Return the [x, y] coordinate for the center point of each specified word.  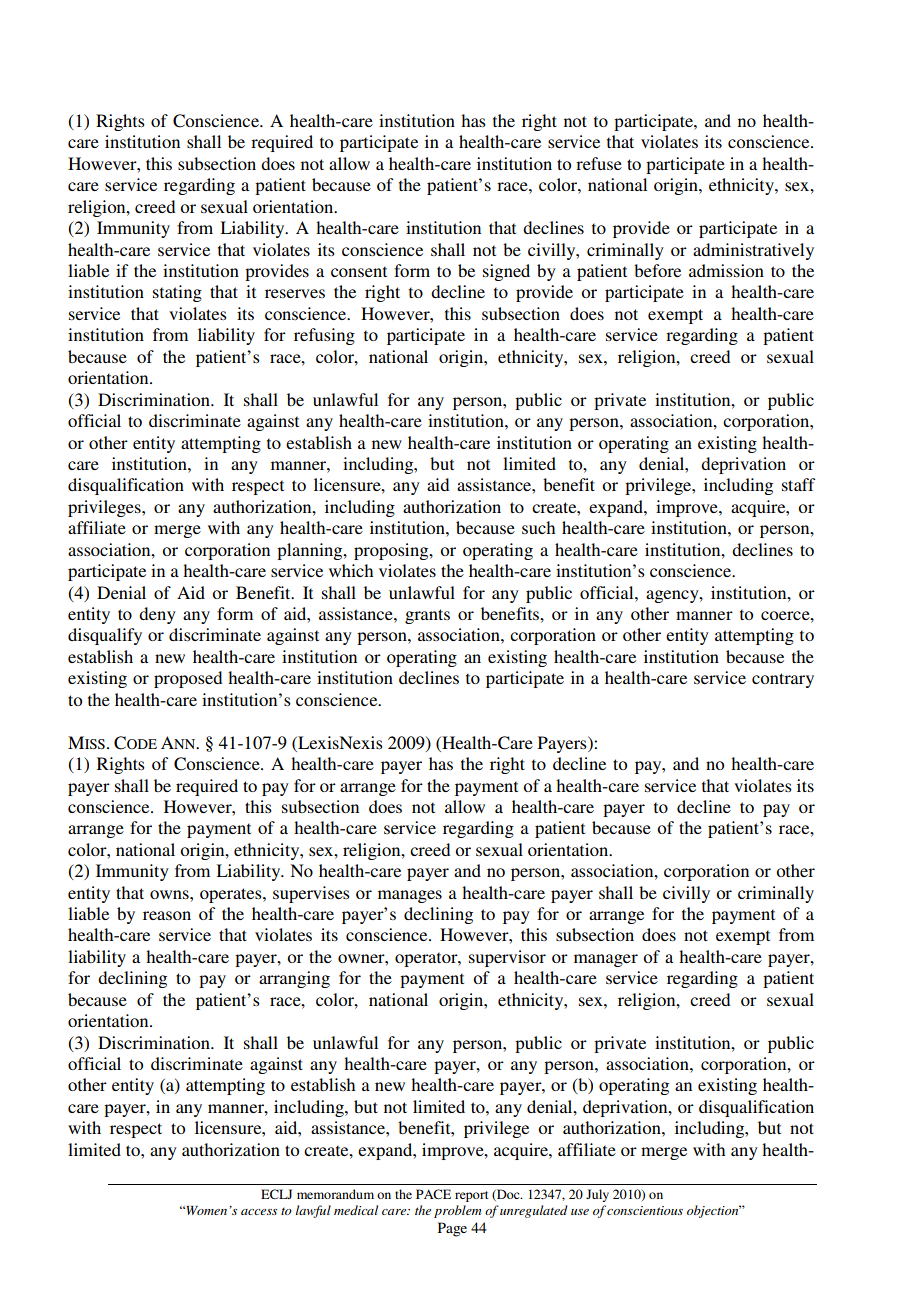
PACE [433, 1194]
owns [170, 894]
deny [157, 615]
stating [177, 293]
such [538, 527]
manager [606, 960]
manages [410, 896]
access [259, 1212]
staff [798, 484]
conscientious [645, 1210]
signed [506, 272]
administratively [753, 251]
